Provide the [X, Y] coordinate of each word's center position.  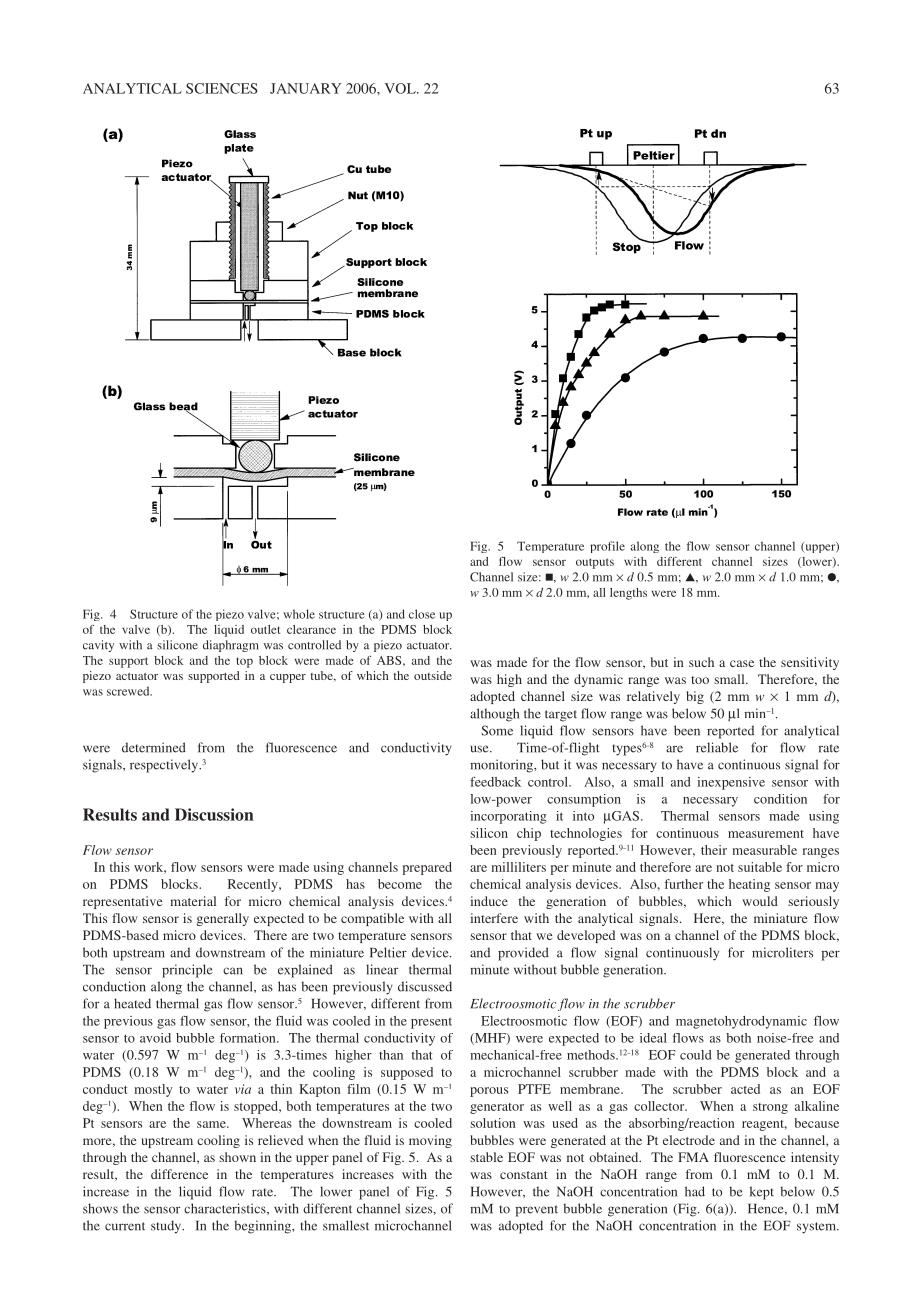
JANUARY [306, 88]
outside [433, 675]
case [742, 663]
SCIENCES [222, 88]
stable [486, 1157]
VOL [401, 88]
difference [179, 1174]
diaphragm [231, 646]
